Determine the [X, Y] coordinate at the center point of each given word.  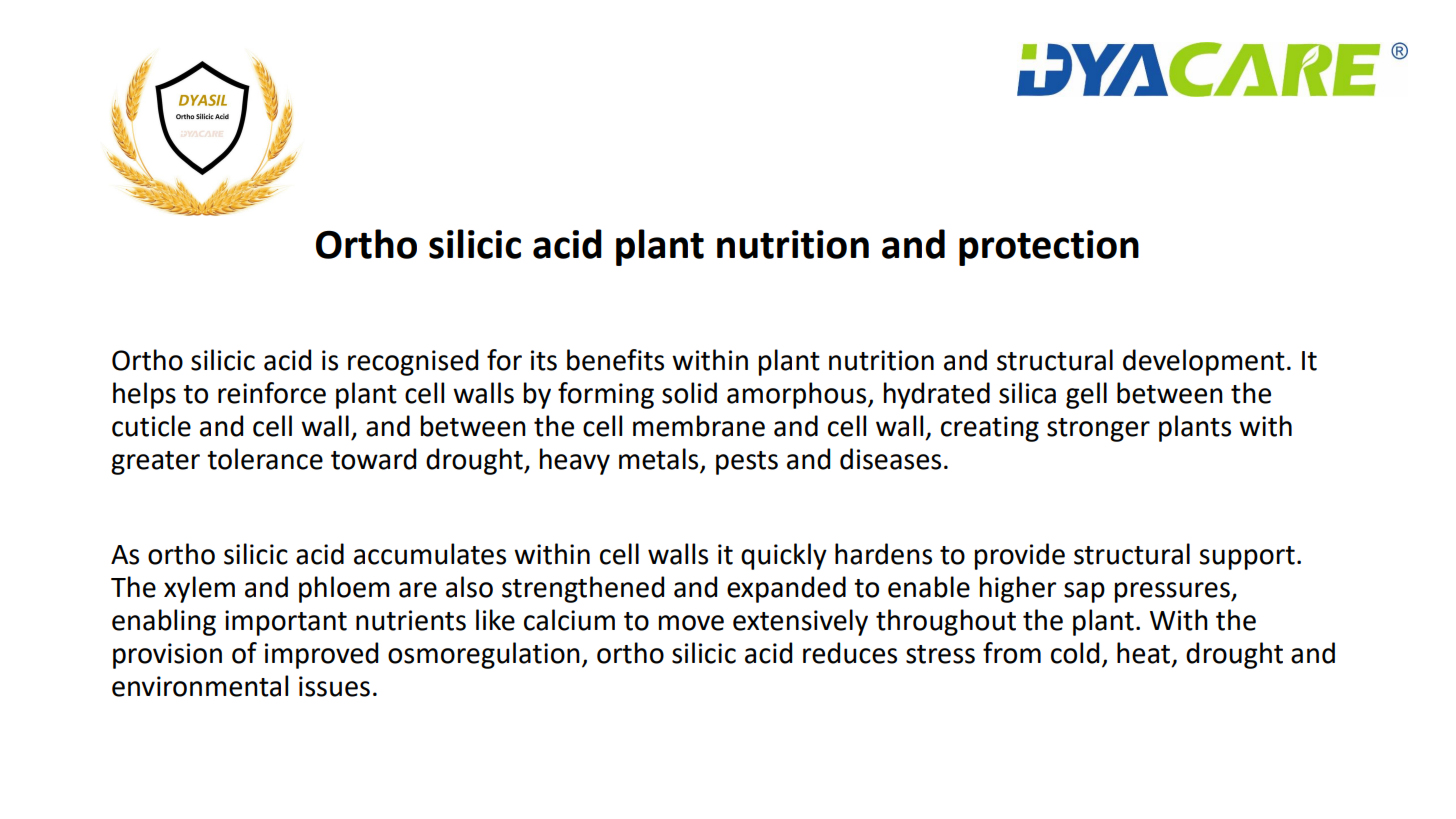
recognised [413, 362]
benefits [615, 360]
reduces [850, 653]
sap [1084, 592]
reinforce [272, 393]
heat [1145, 653]
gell [1086, 395]
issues [334, 686]
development [1204, 362]
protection [1049, 248]
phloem [344, 589]
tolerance [265, 459]
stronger [1098, 430]
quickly [784, 556]
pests [747, 463]
